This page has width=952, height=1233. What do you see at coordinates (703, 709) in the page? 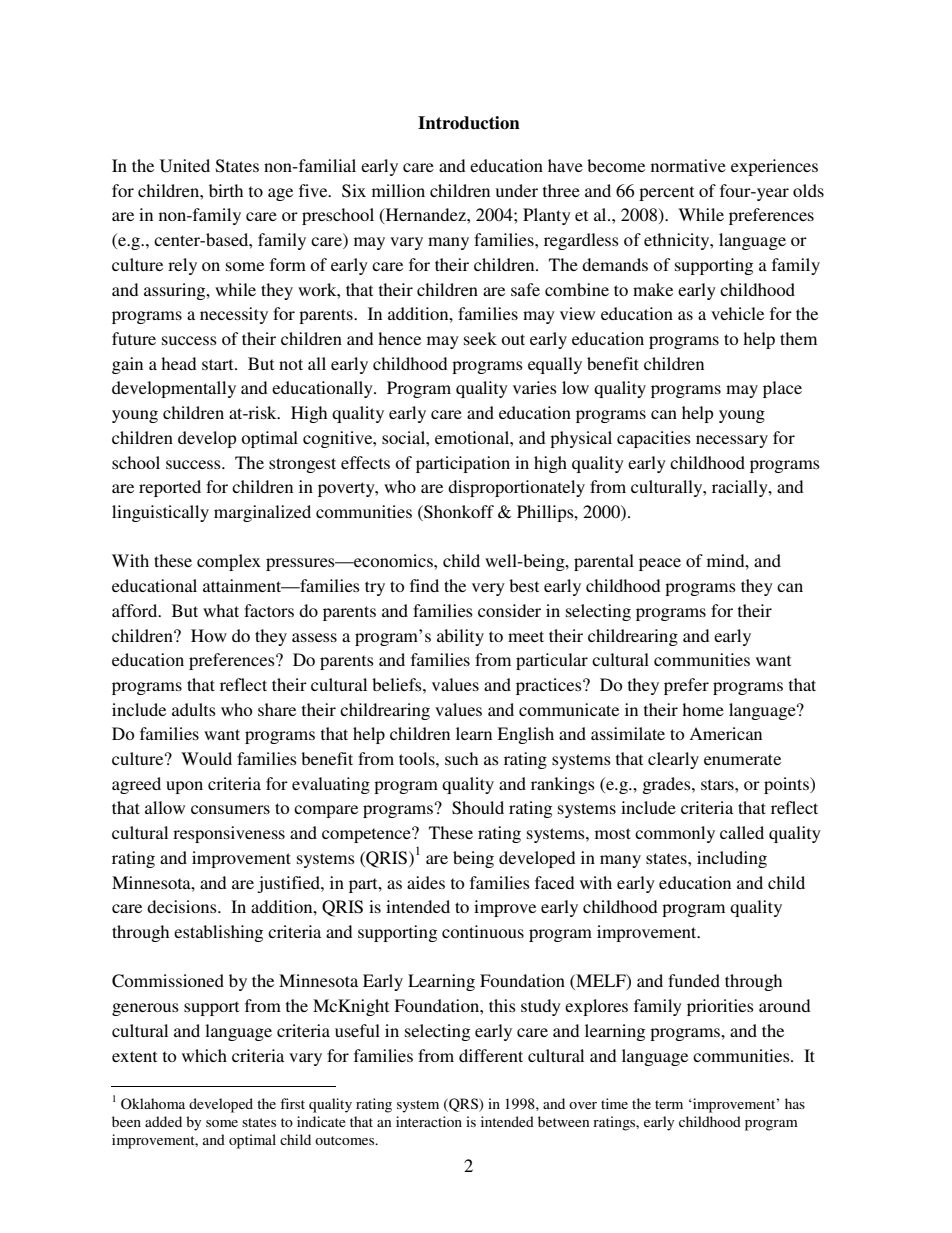
I see `home` at bounding box center [703, 709].
